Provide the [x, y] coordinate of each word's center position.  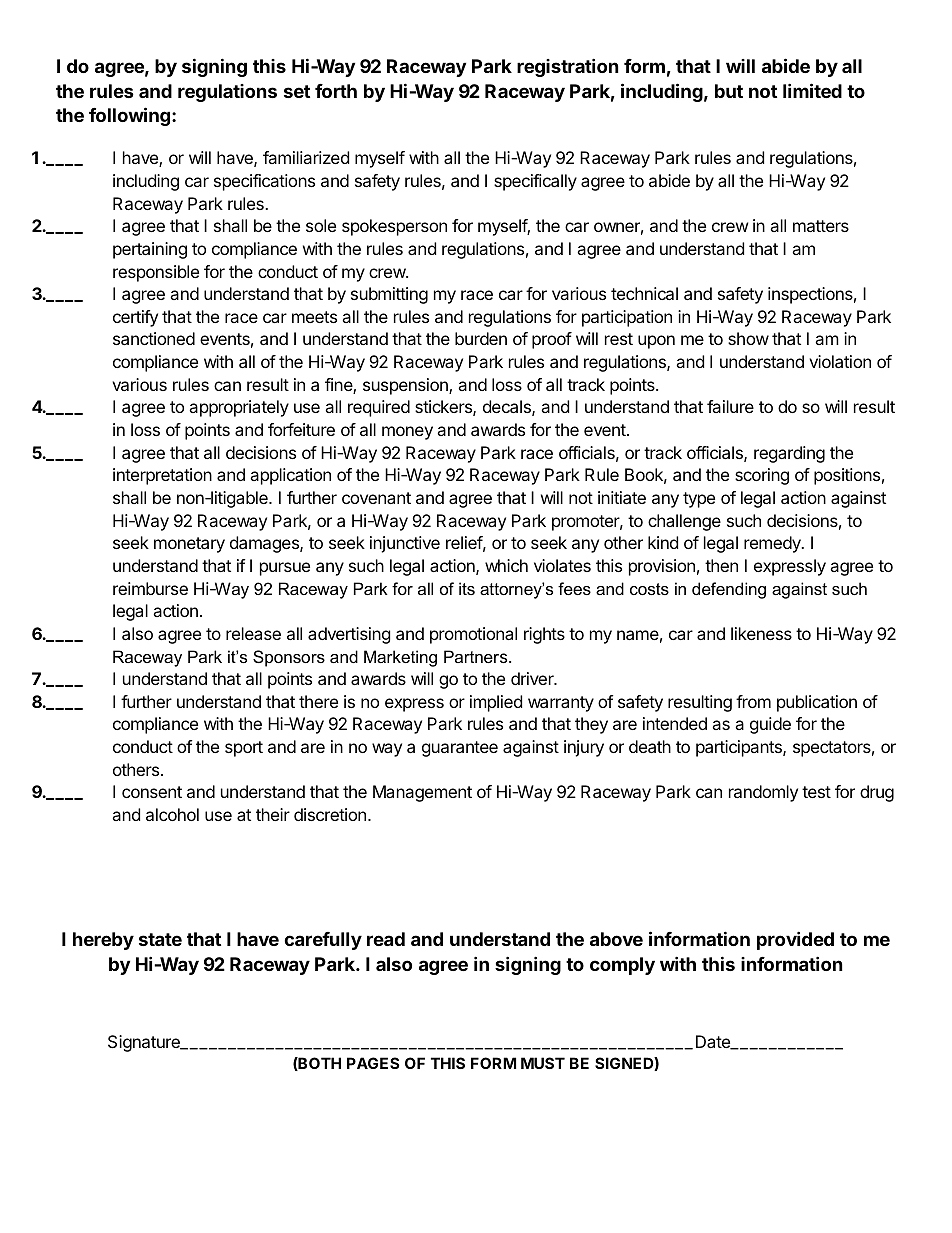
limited [812, 90]
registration [568, 67]
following [131, 116]
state [160, 939]
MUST [543, 1063]
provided [795, 940]
